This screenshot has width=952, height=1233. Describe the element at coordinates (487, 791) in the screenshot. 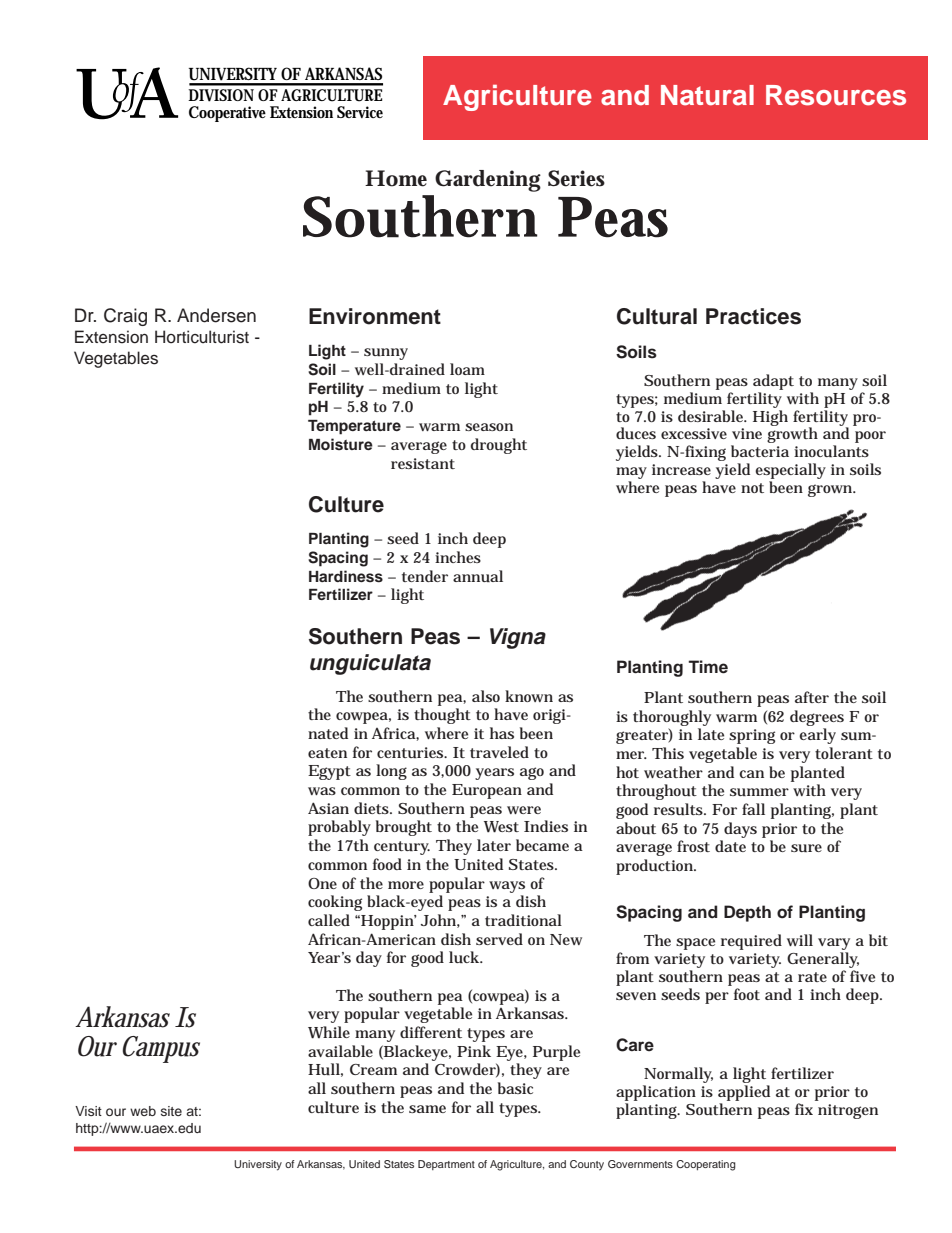

I see `European` at that location.
